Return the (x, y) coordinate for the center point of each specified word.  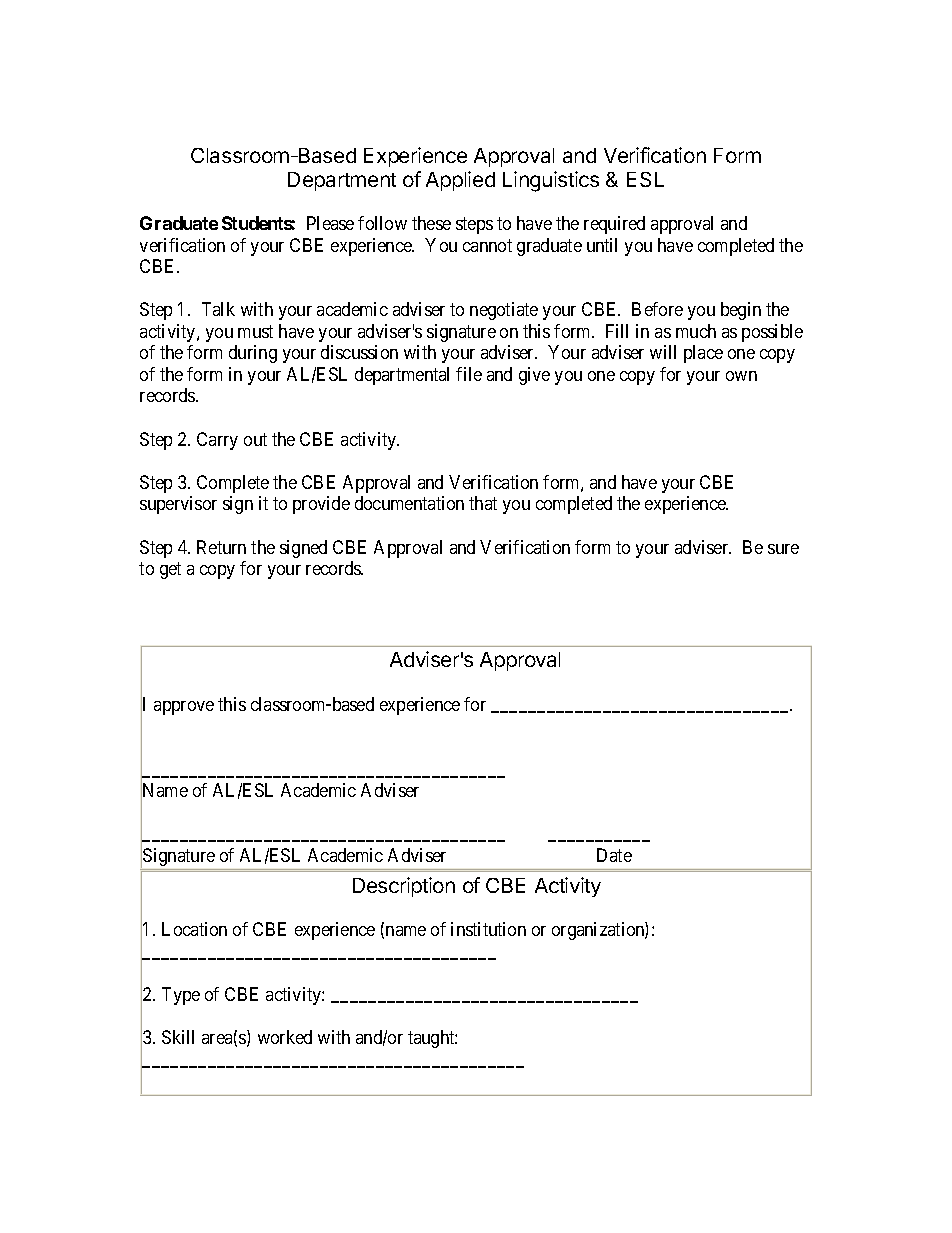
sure (783, 549)
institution (488, 929)
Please (330, 223)
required (614, 225)
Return (221, 547)
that (483, 503)
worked (285, 1037)
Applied (460, 181)
